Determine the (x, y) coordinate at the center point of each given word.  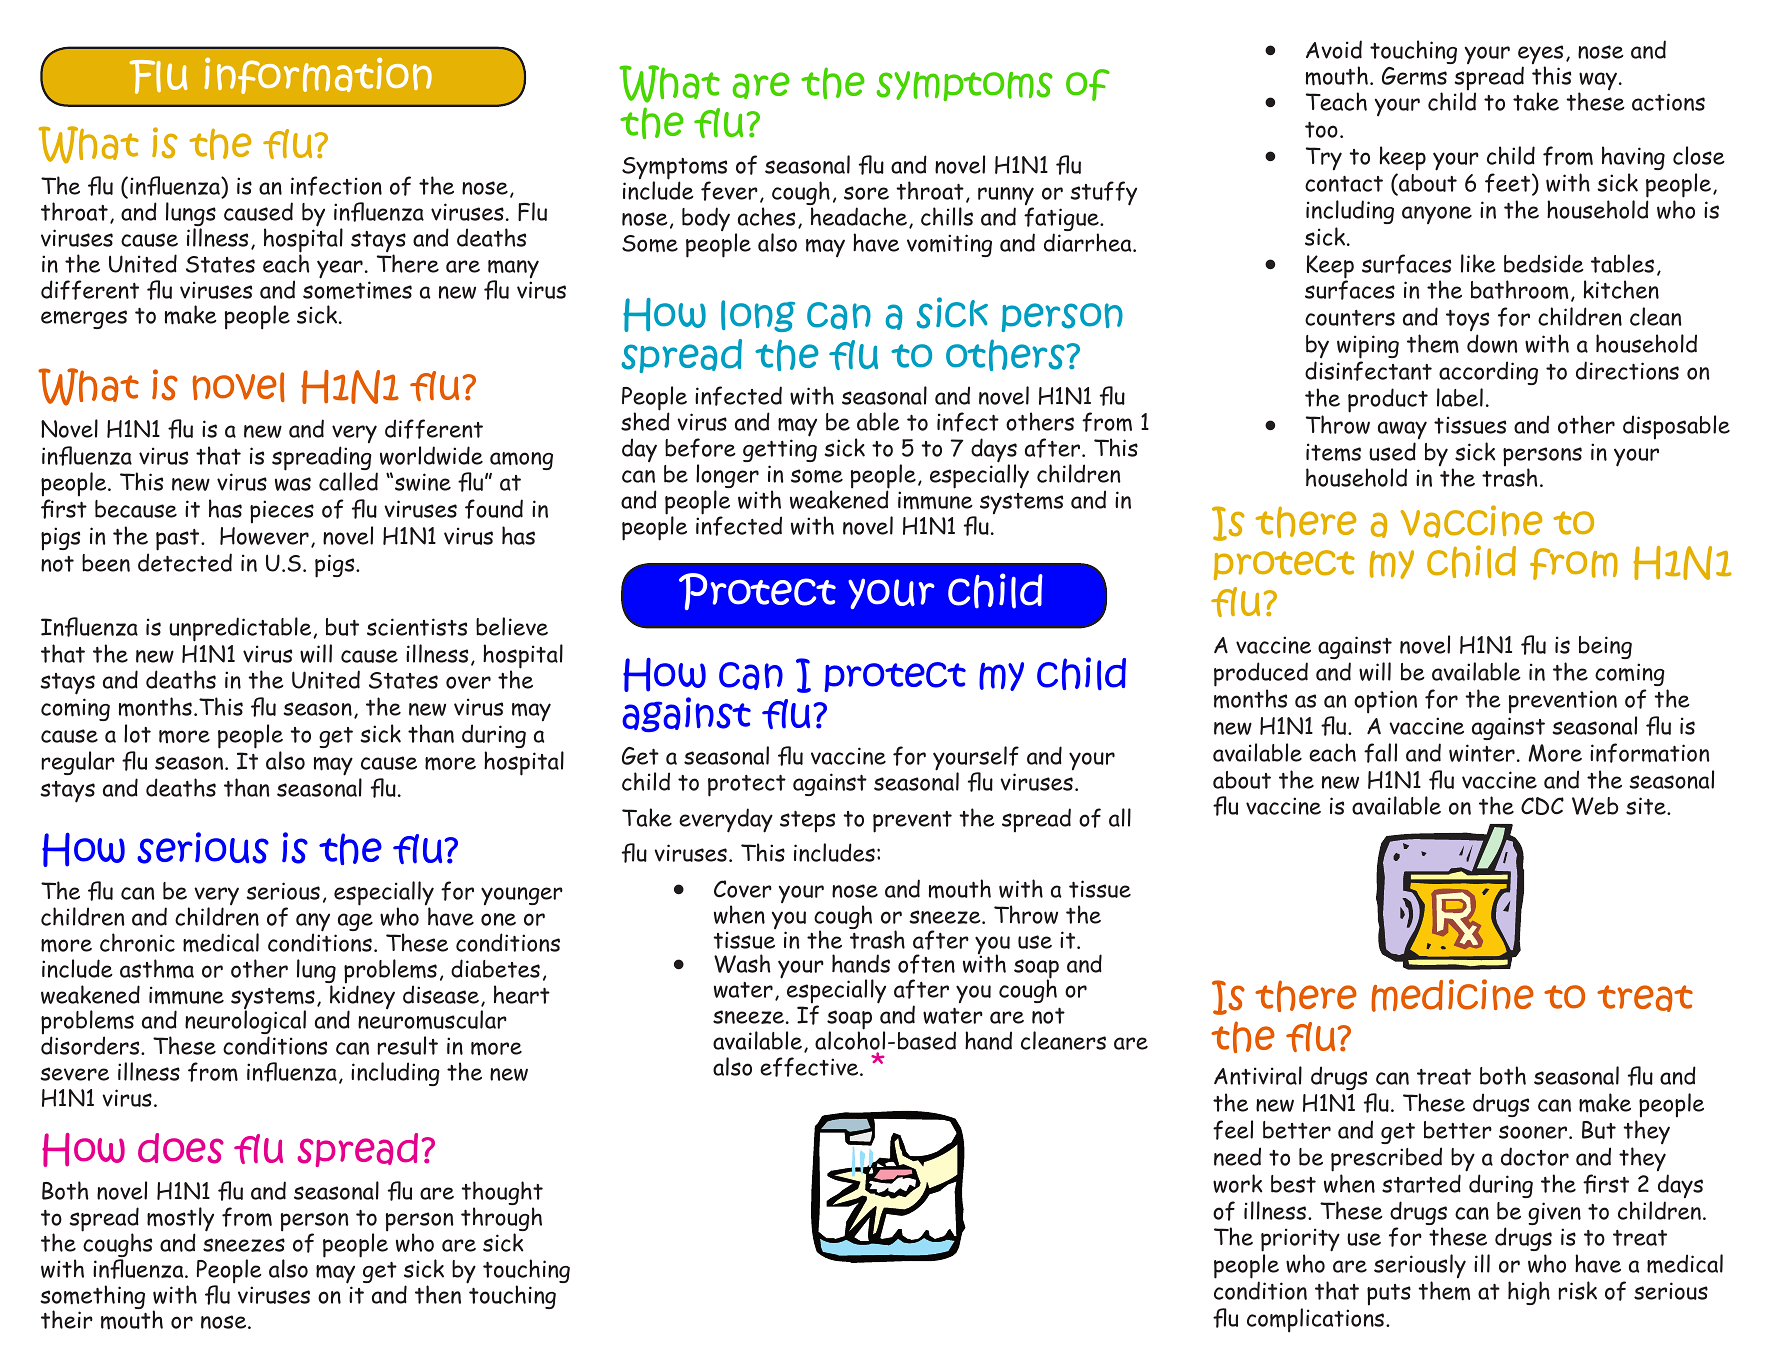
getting (780, 450)
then (438, 1294)
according (1488, 373)
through (501, 1220)
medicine (1452, 995)
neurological (245, 1024)
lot (137, 733)
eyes (1540, 56)
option (1385, 702)
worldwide (431, 455)
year (340, 269)
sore (866, 193)
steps (807, 822)
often (926, 964)
